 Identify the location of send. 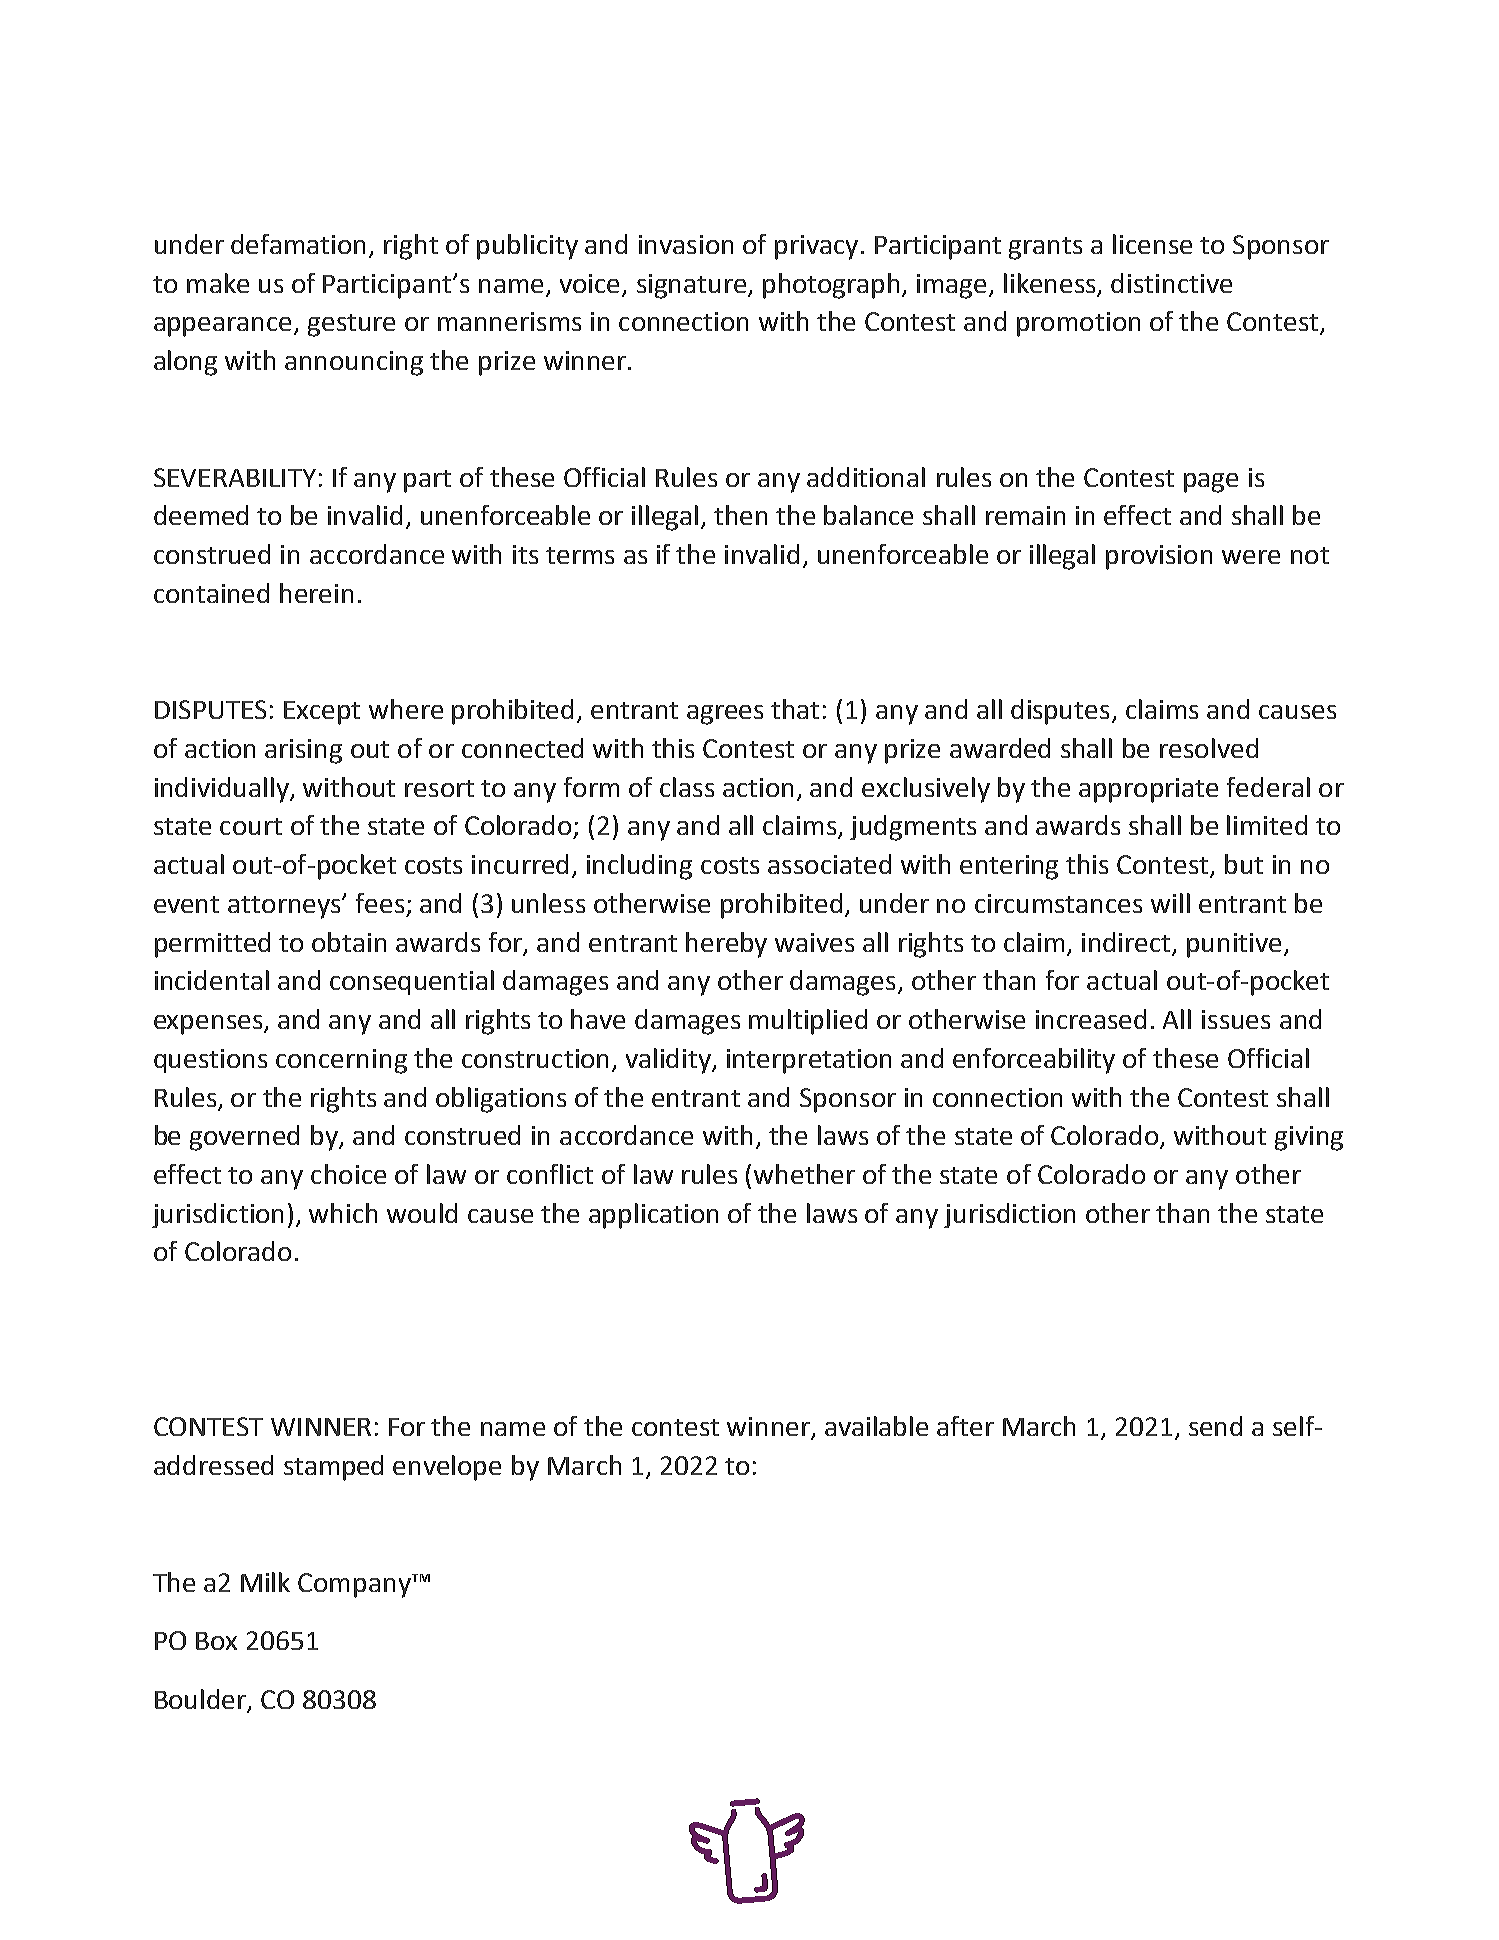
(1215, 1426).
